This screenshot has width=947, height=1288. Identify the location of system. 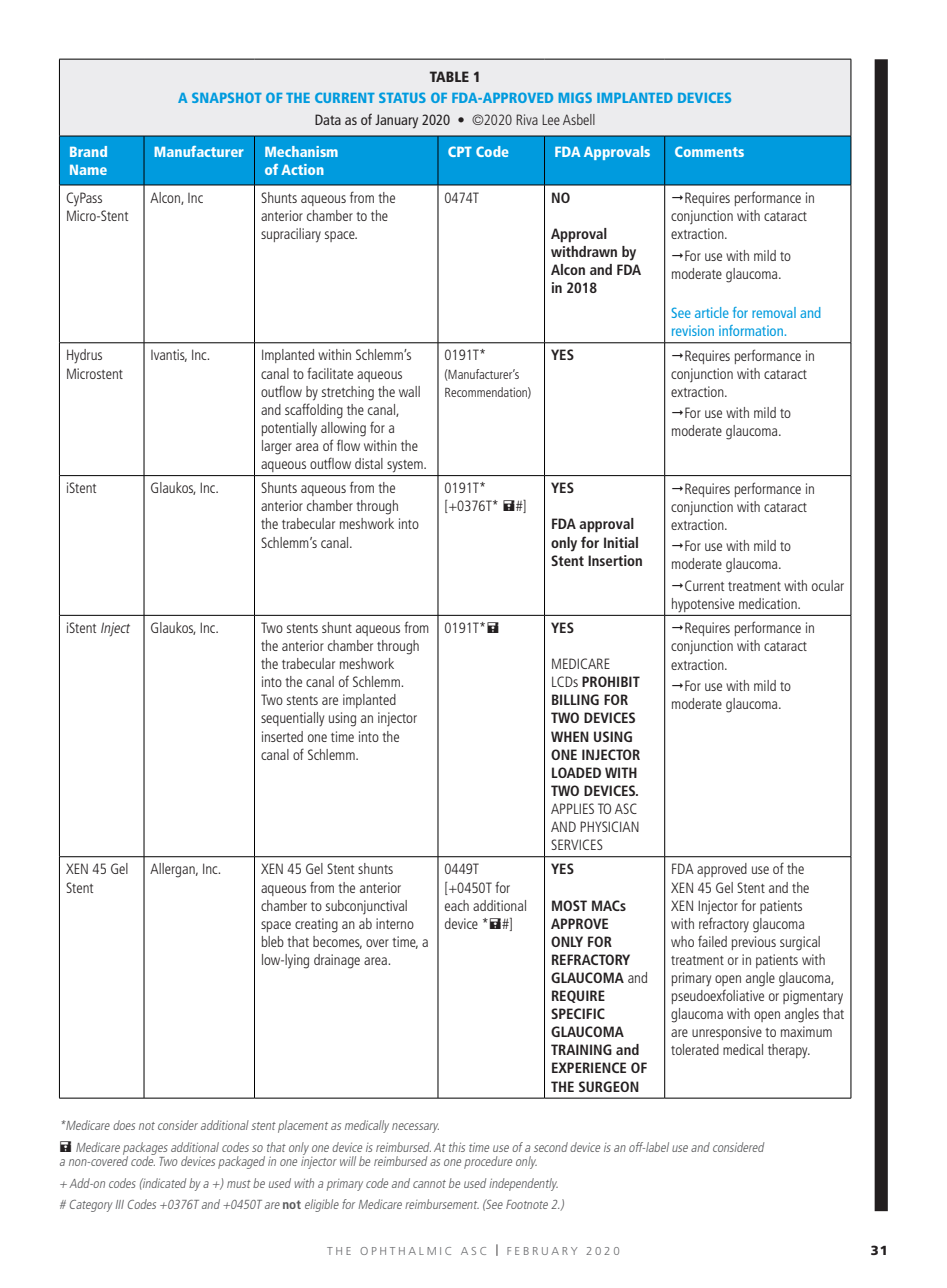
(406, 466).
